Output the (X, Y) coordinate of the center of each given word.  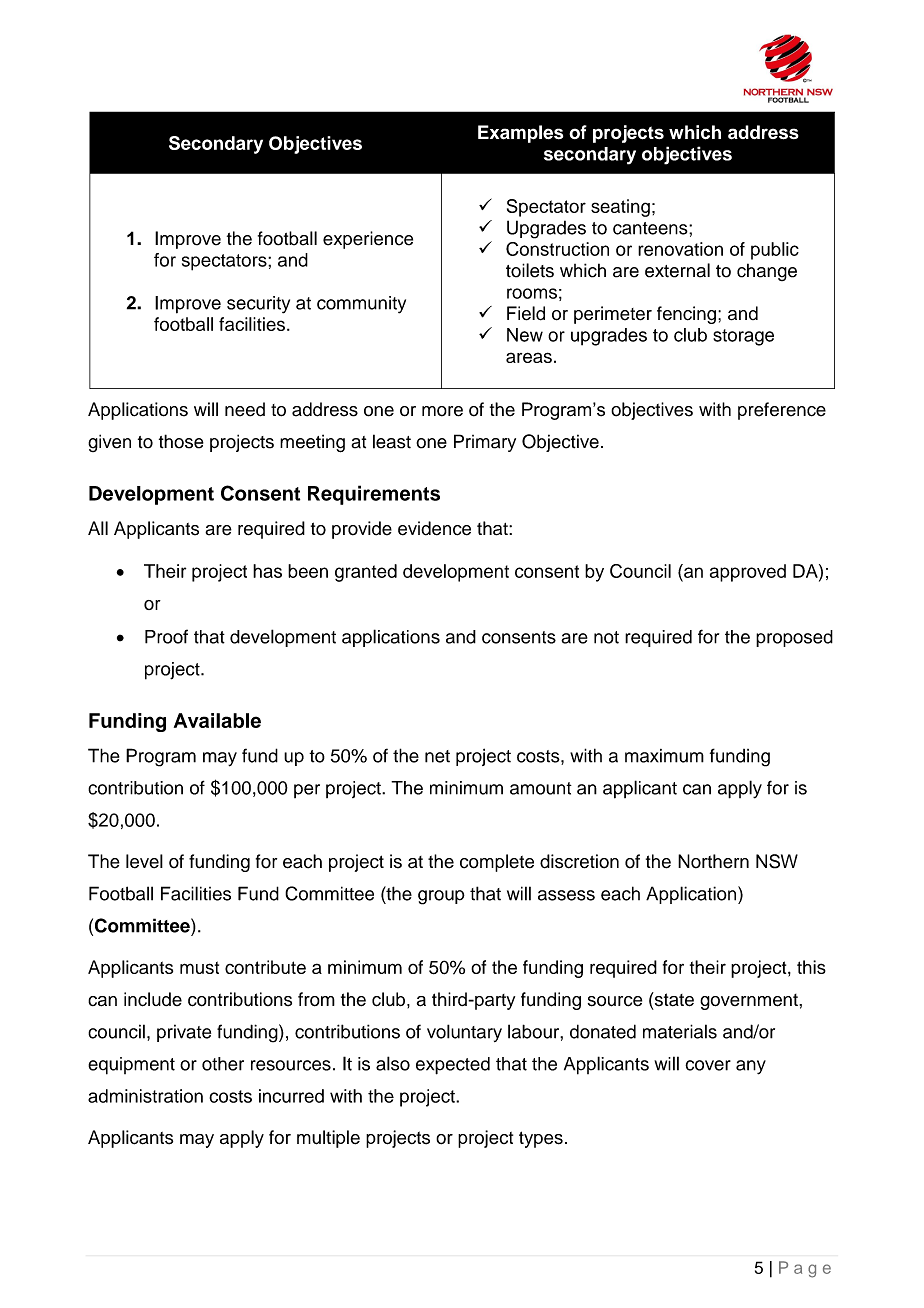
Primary (485, 443)
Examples (520, 134)
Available (217, 720)
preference (782, 411)
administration (145, 1096)
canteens (651, 228)
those (181, 441)
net (437, 756)
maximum (664, 756)
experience (368, 240)
